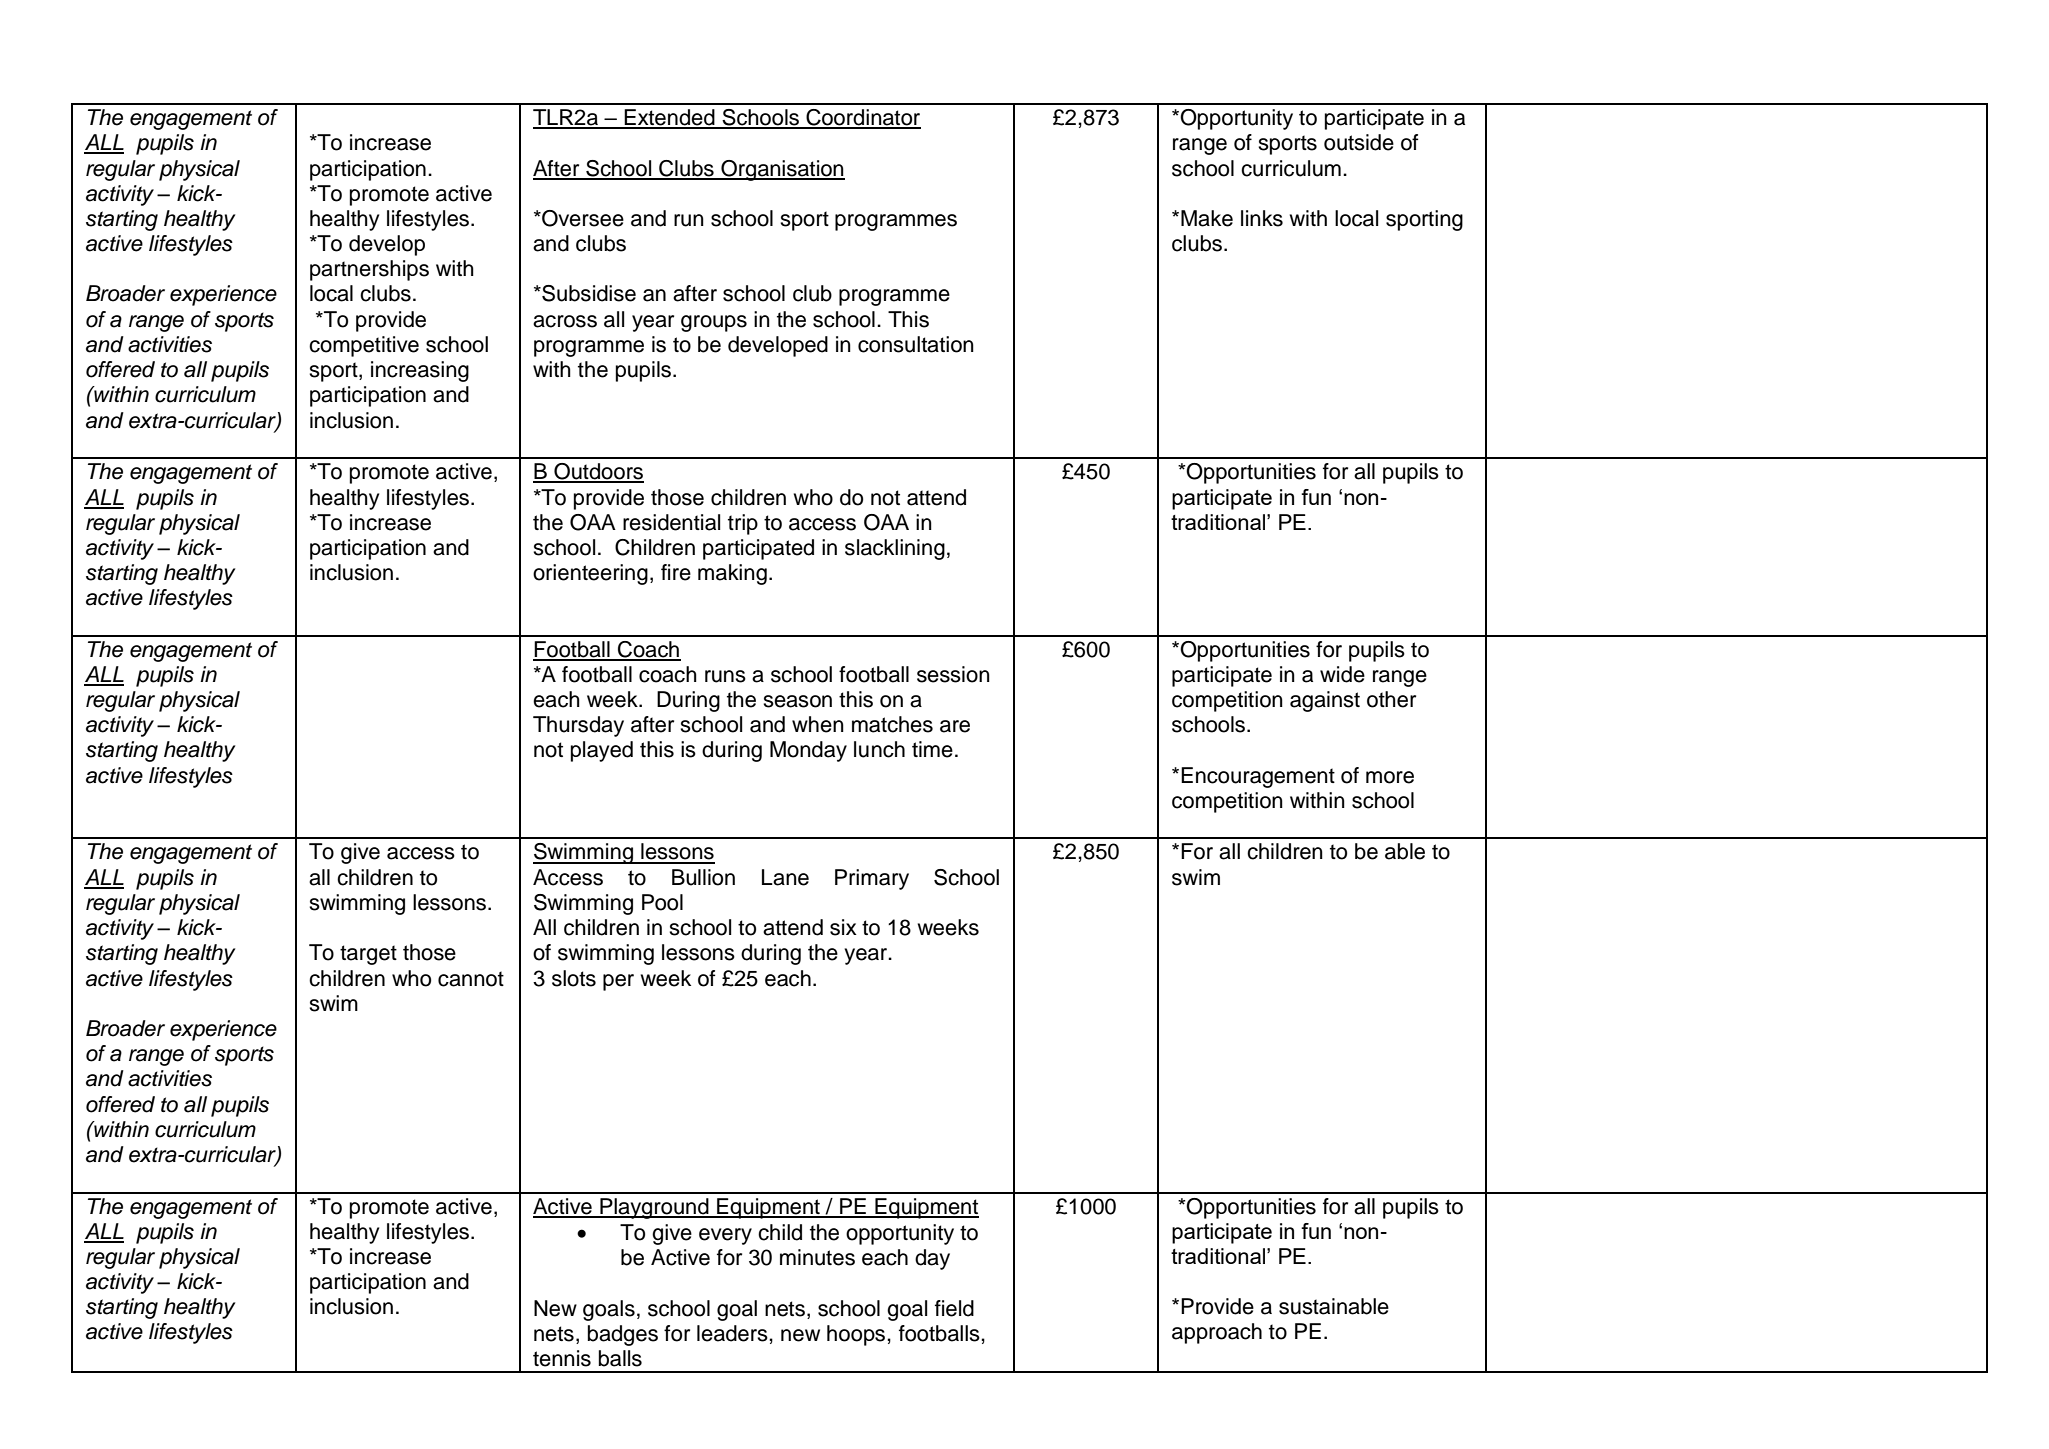  I want to click on lunch, so click(879, 749).
